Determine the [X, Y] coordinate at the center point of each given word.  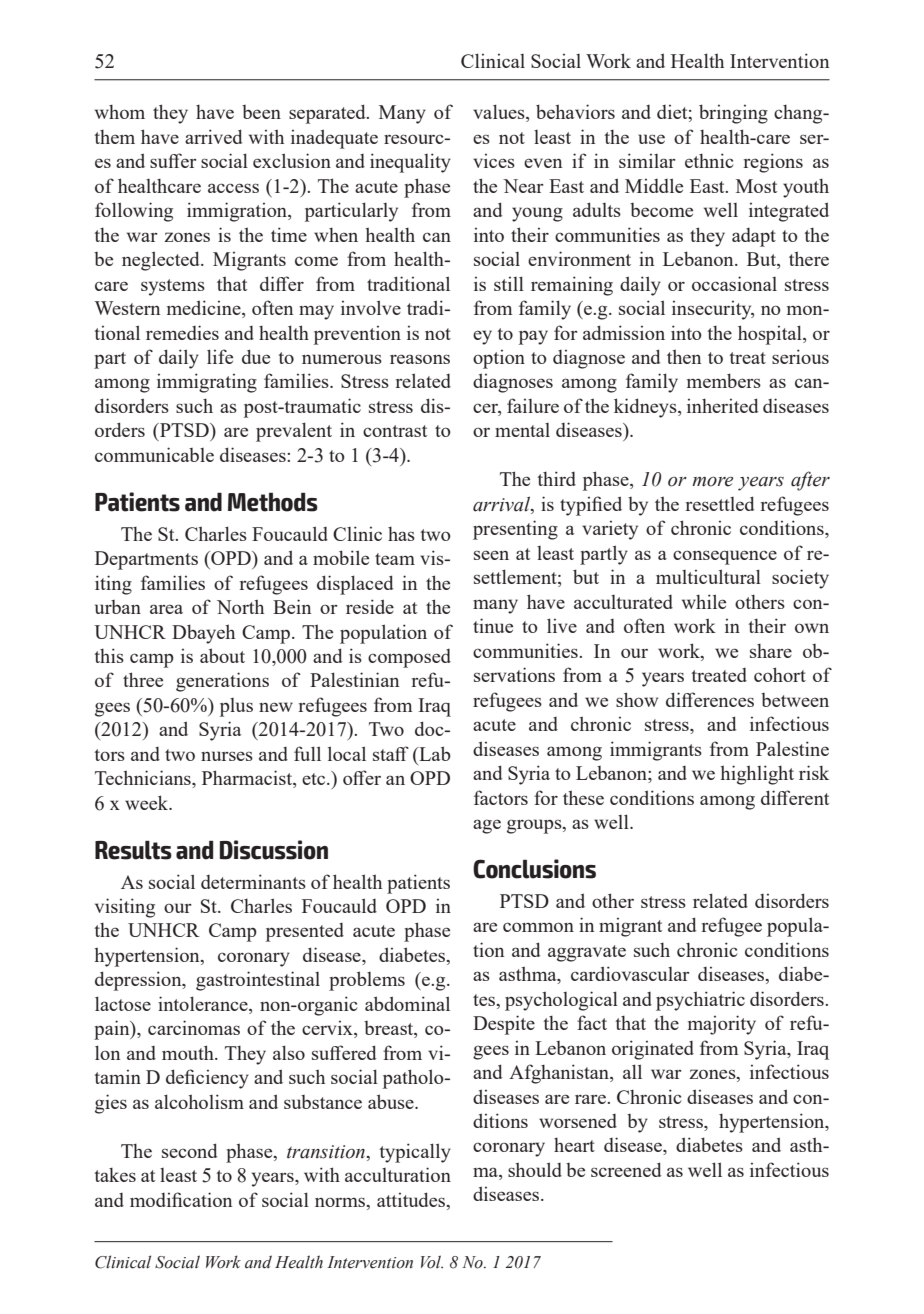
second [190, 1150]
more [712, 481]
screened [626, 1169]
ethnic [709, 160]
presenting [515, 530]
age [487, 826]
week [148, 802]
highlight [757, 775]
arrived [214, 136]
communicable [154, 454]
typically [415, 1153]
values [500, 113]
